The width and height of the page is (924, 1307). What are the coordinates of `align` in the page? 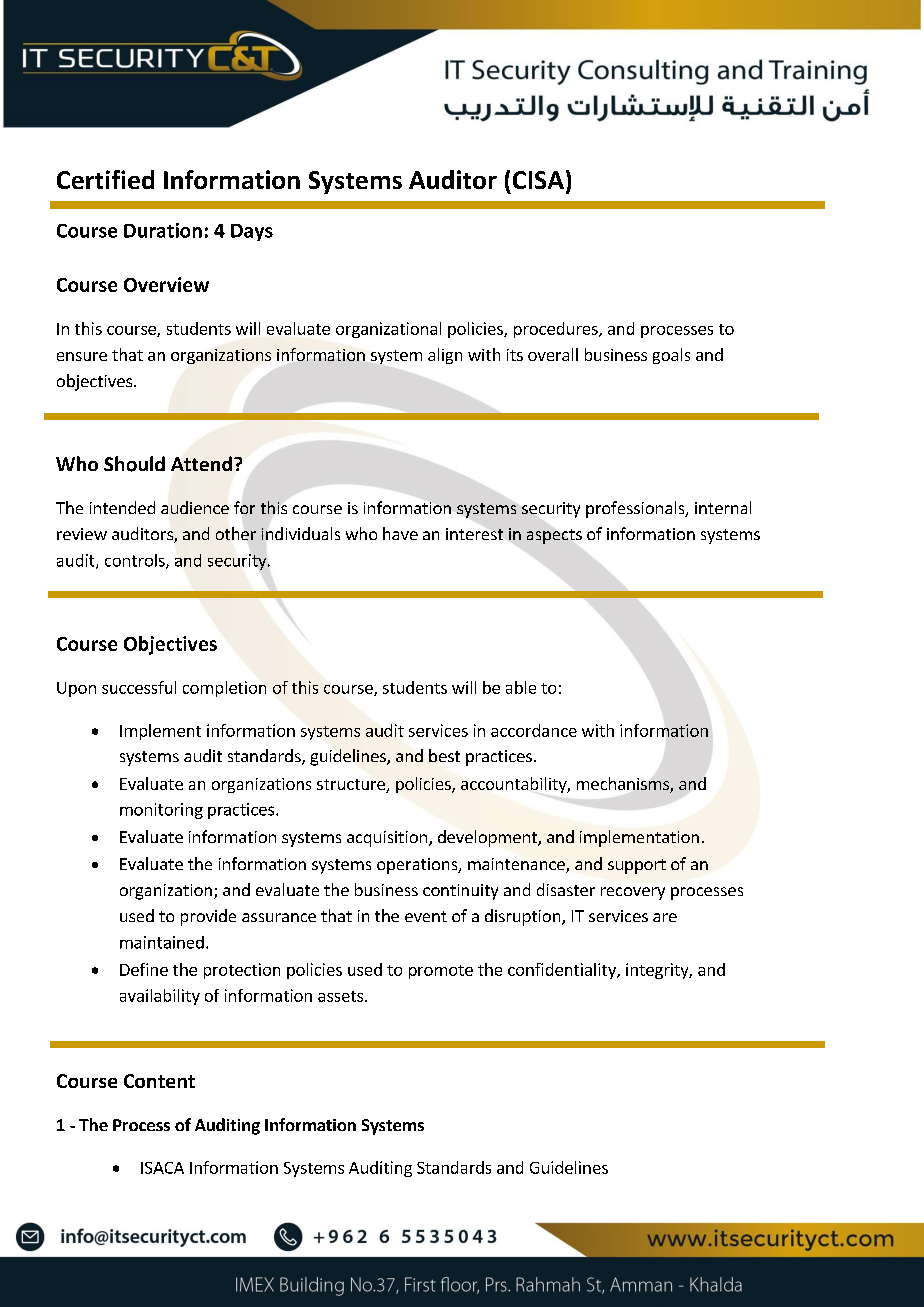 It's located at (445, 356).
